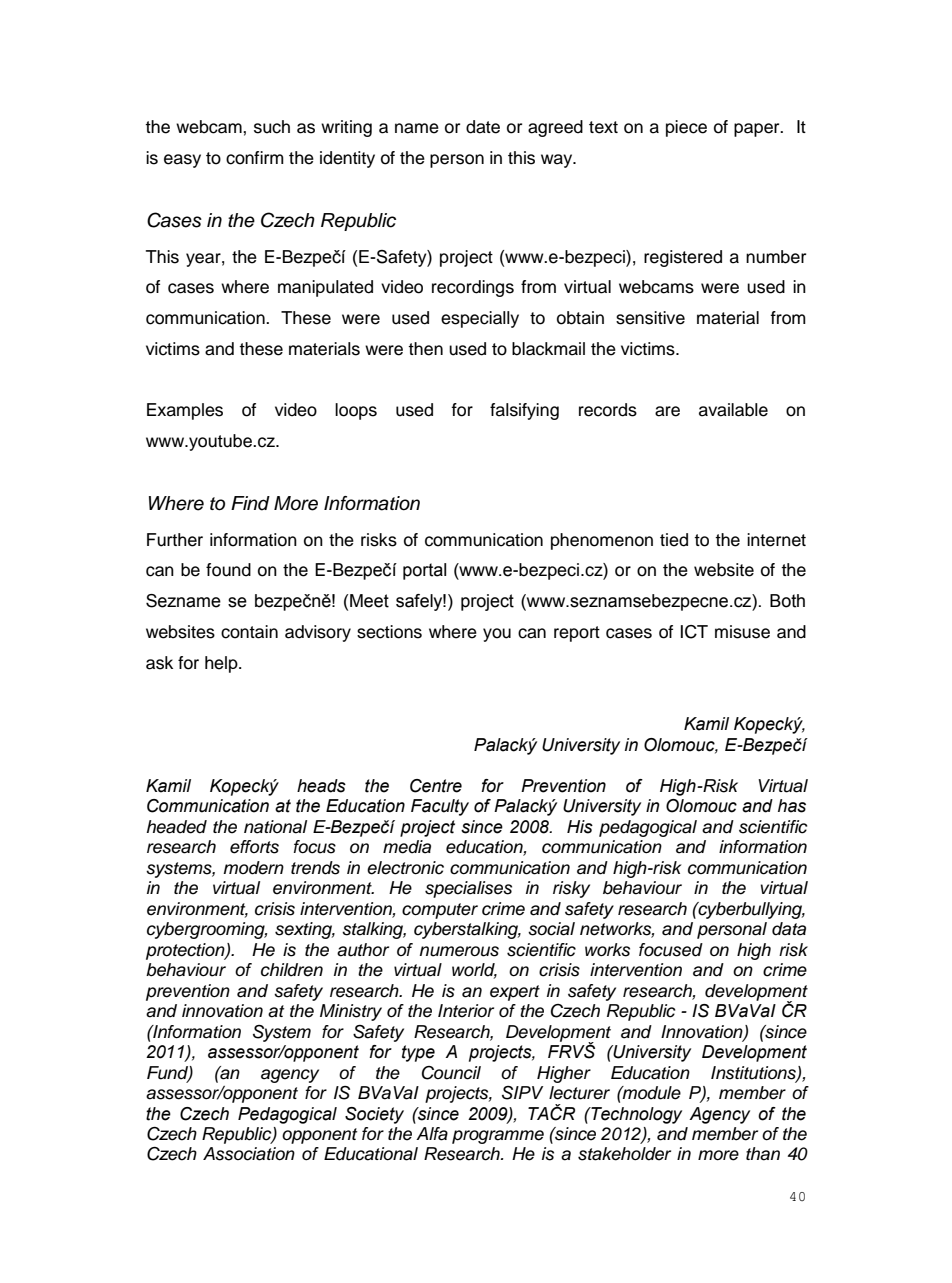 The width and height of the screenshot is (952, 1283). What do you see at coordinates (275, 827) in the screenshot?
I see `national` at bounding box center [275, 827].
